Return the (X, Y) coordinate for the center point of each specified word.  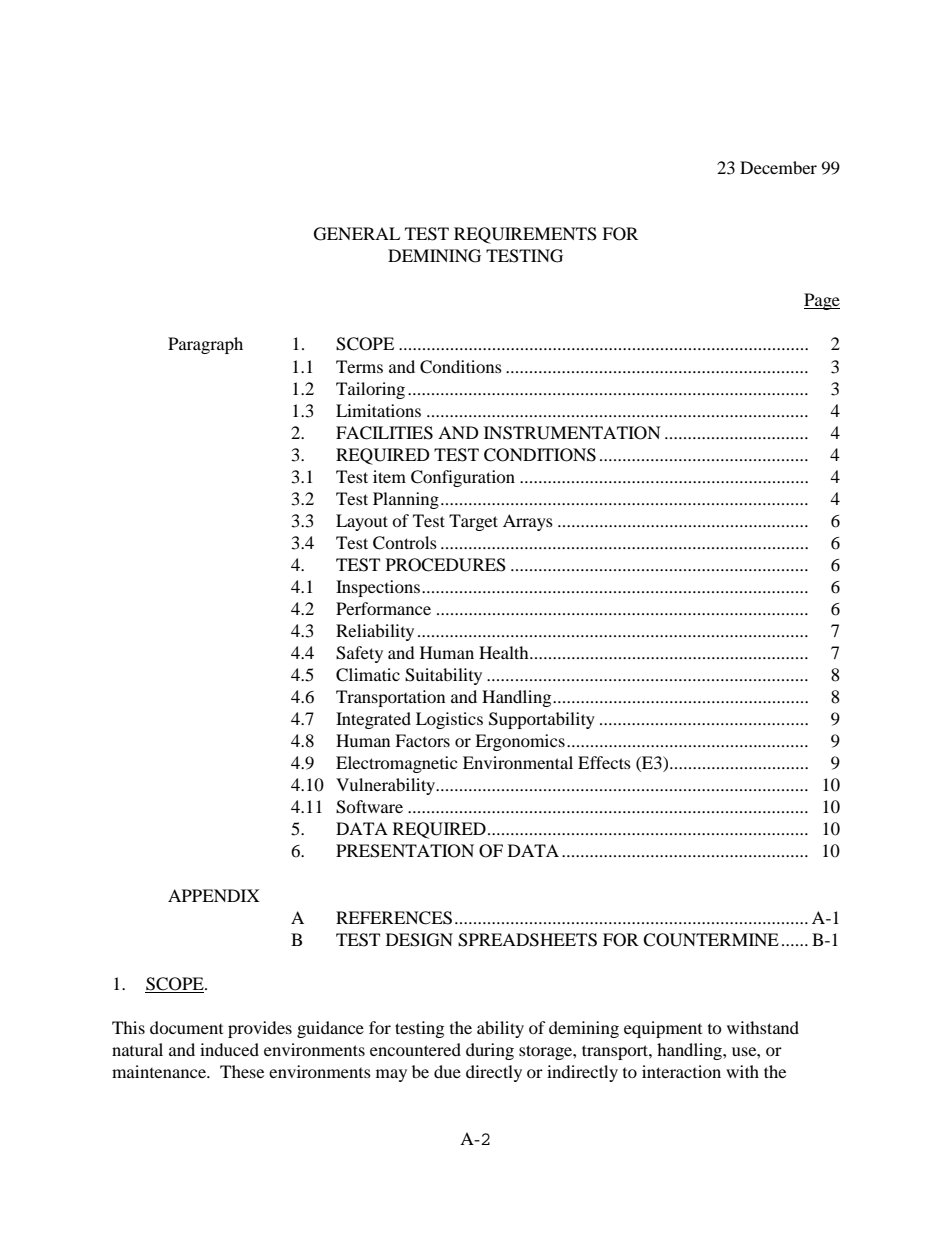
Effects (604, 762)
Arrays (528, 522)
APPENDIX (214, 895)
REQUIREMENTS (525, 235)
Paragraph (205, 345)
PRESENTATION (405, 851)
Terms (359, 366)
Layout (362, 522)
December (778, 167)
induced (229, 1049)
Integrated (373, 720)
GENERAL (357, 234)
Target (473, 522)
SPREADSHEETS (527, 940)
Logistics (449, 720)
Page (822, 301)
